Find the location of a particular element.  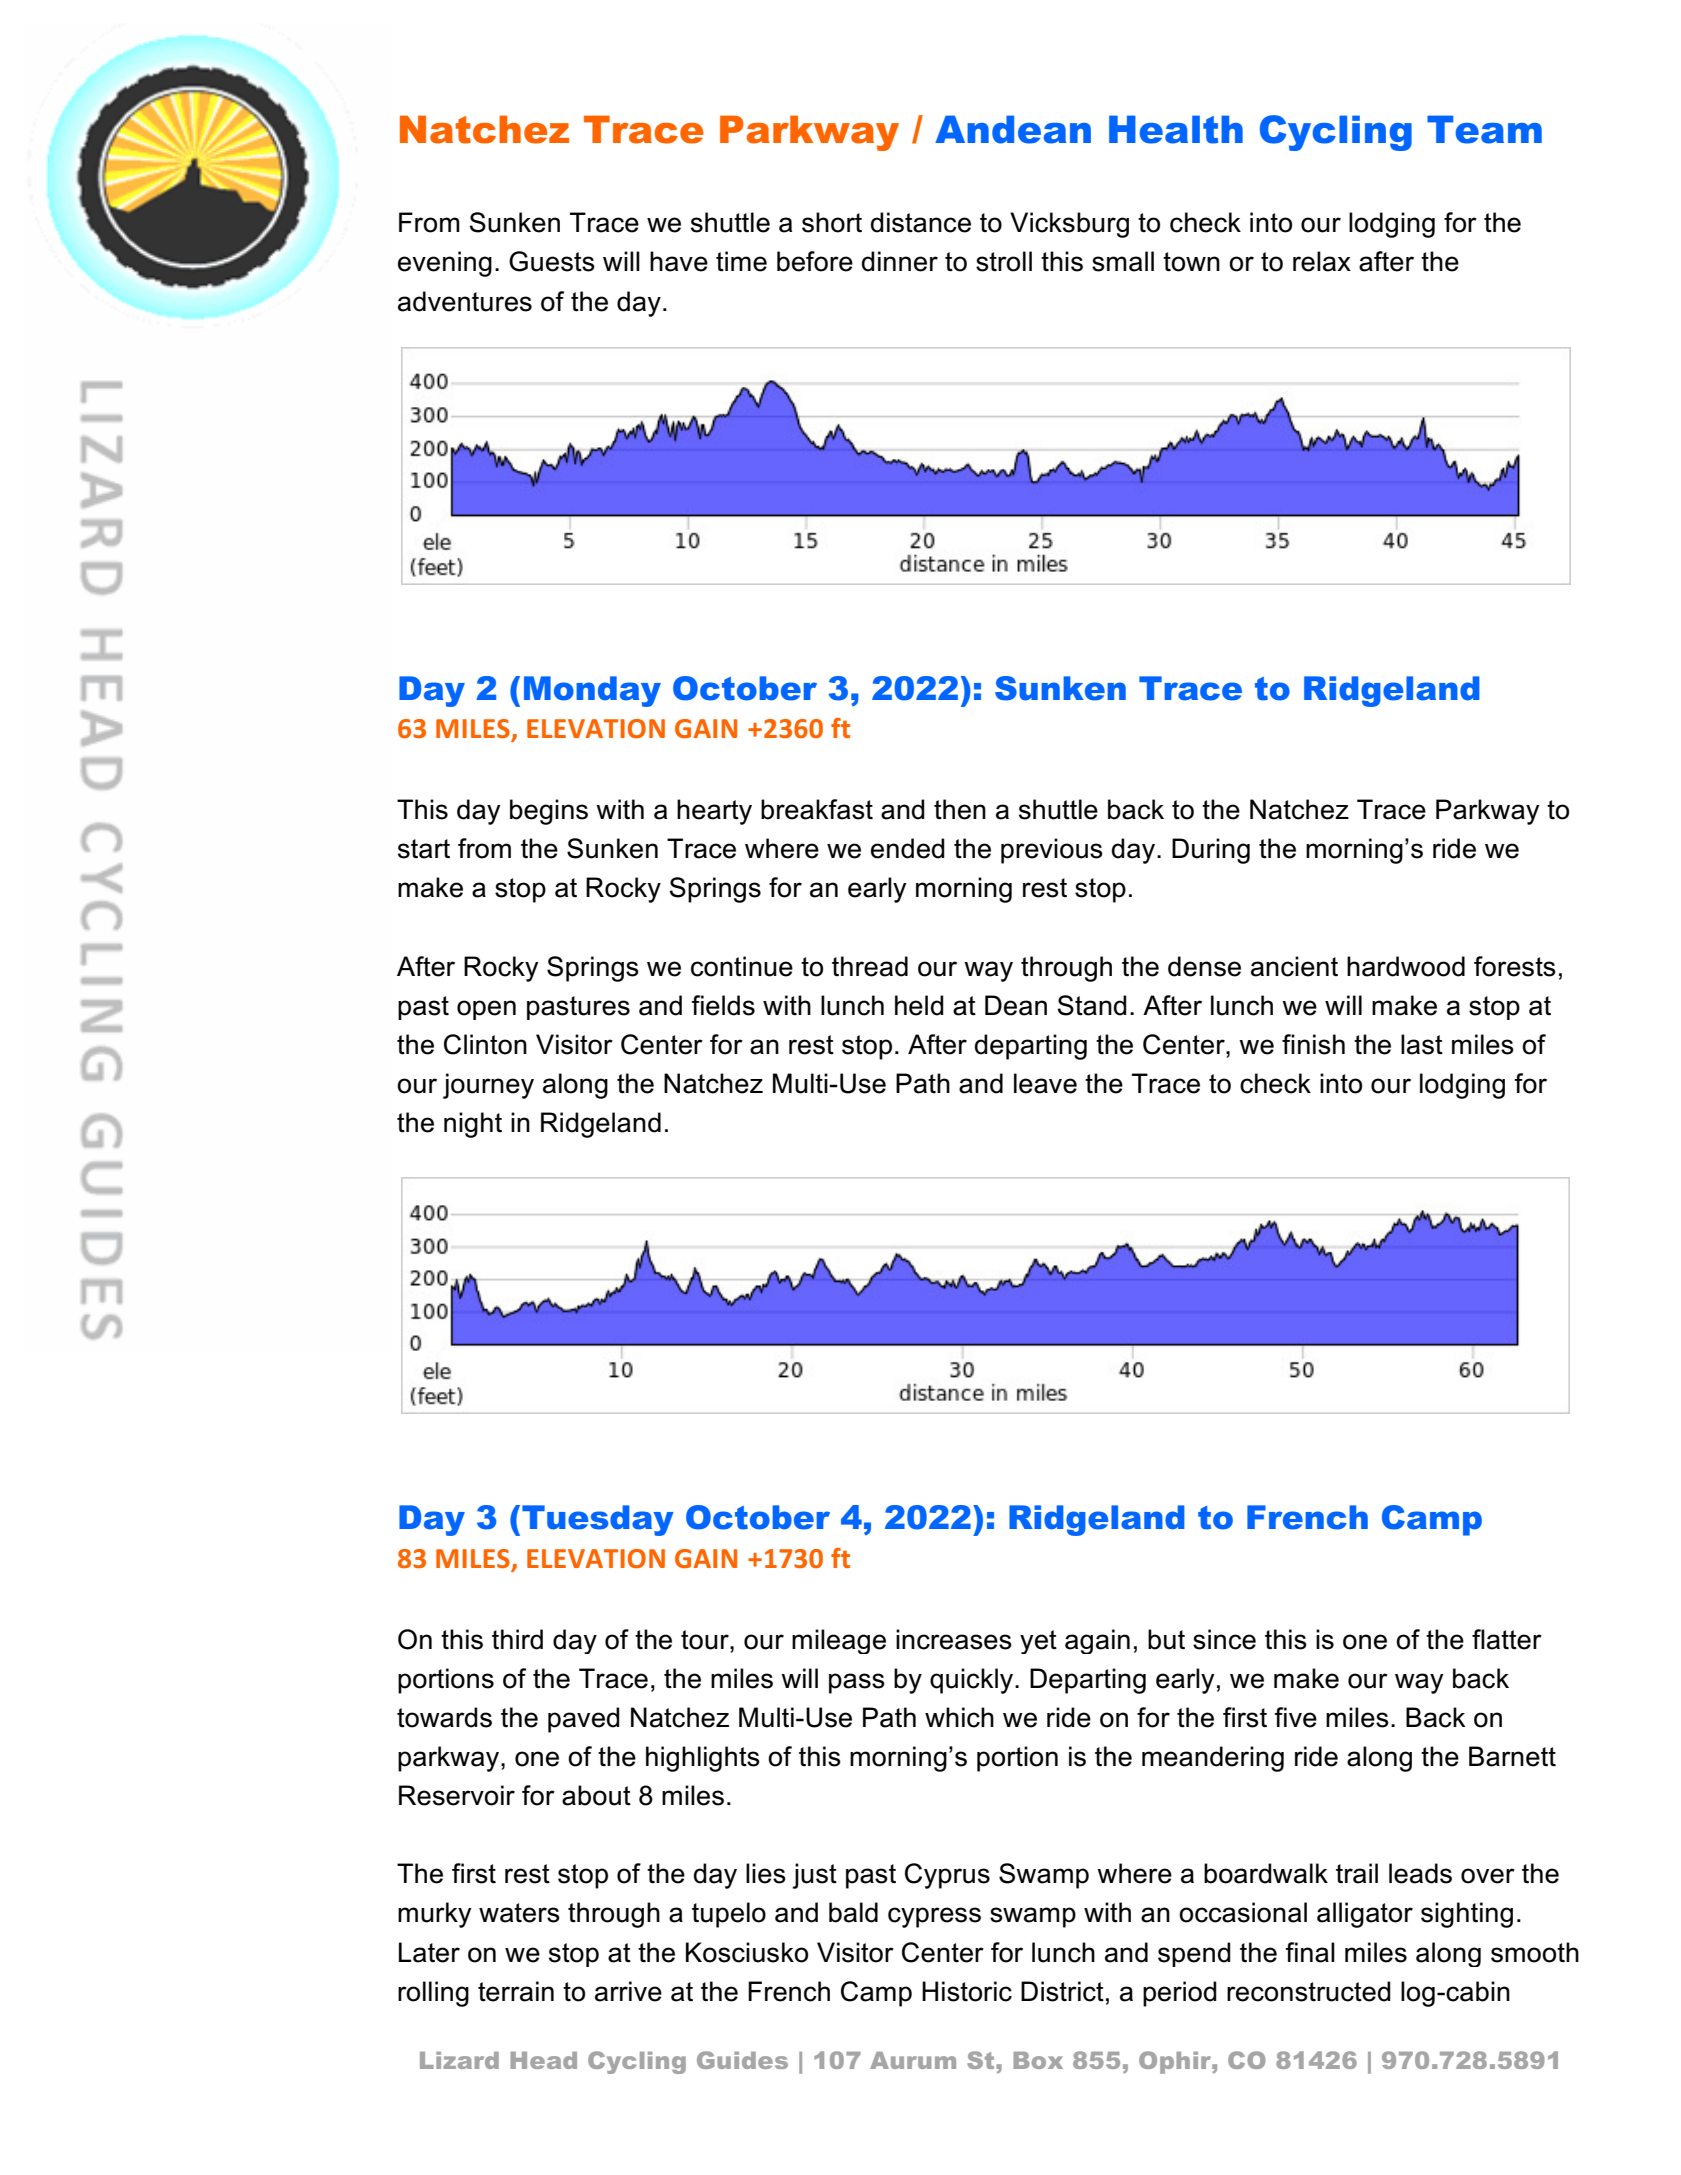

terrain is located at coordinates (516, 1991).
